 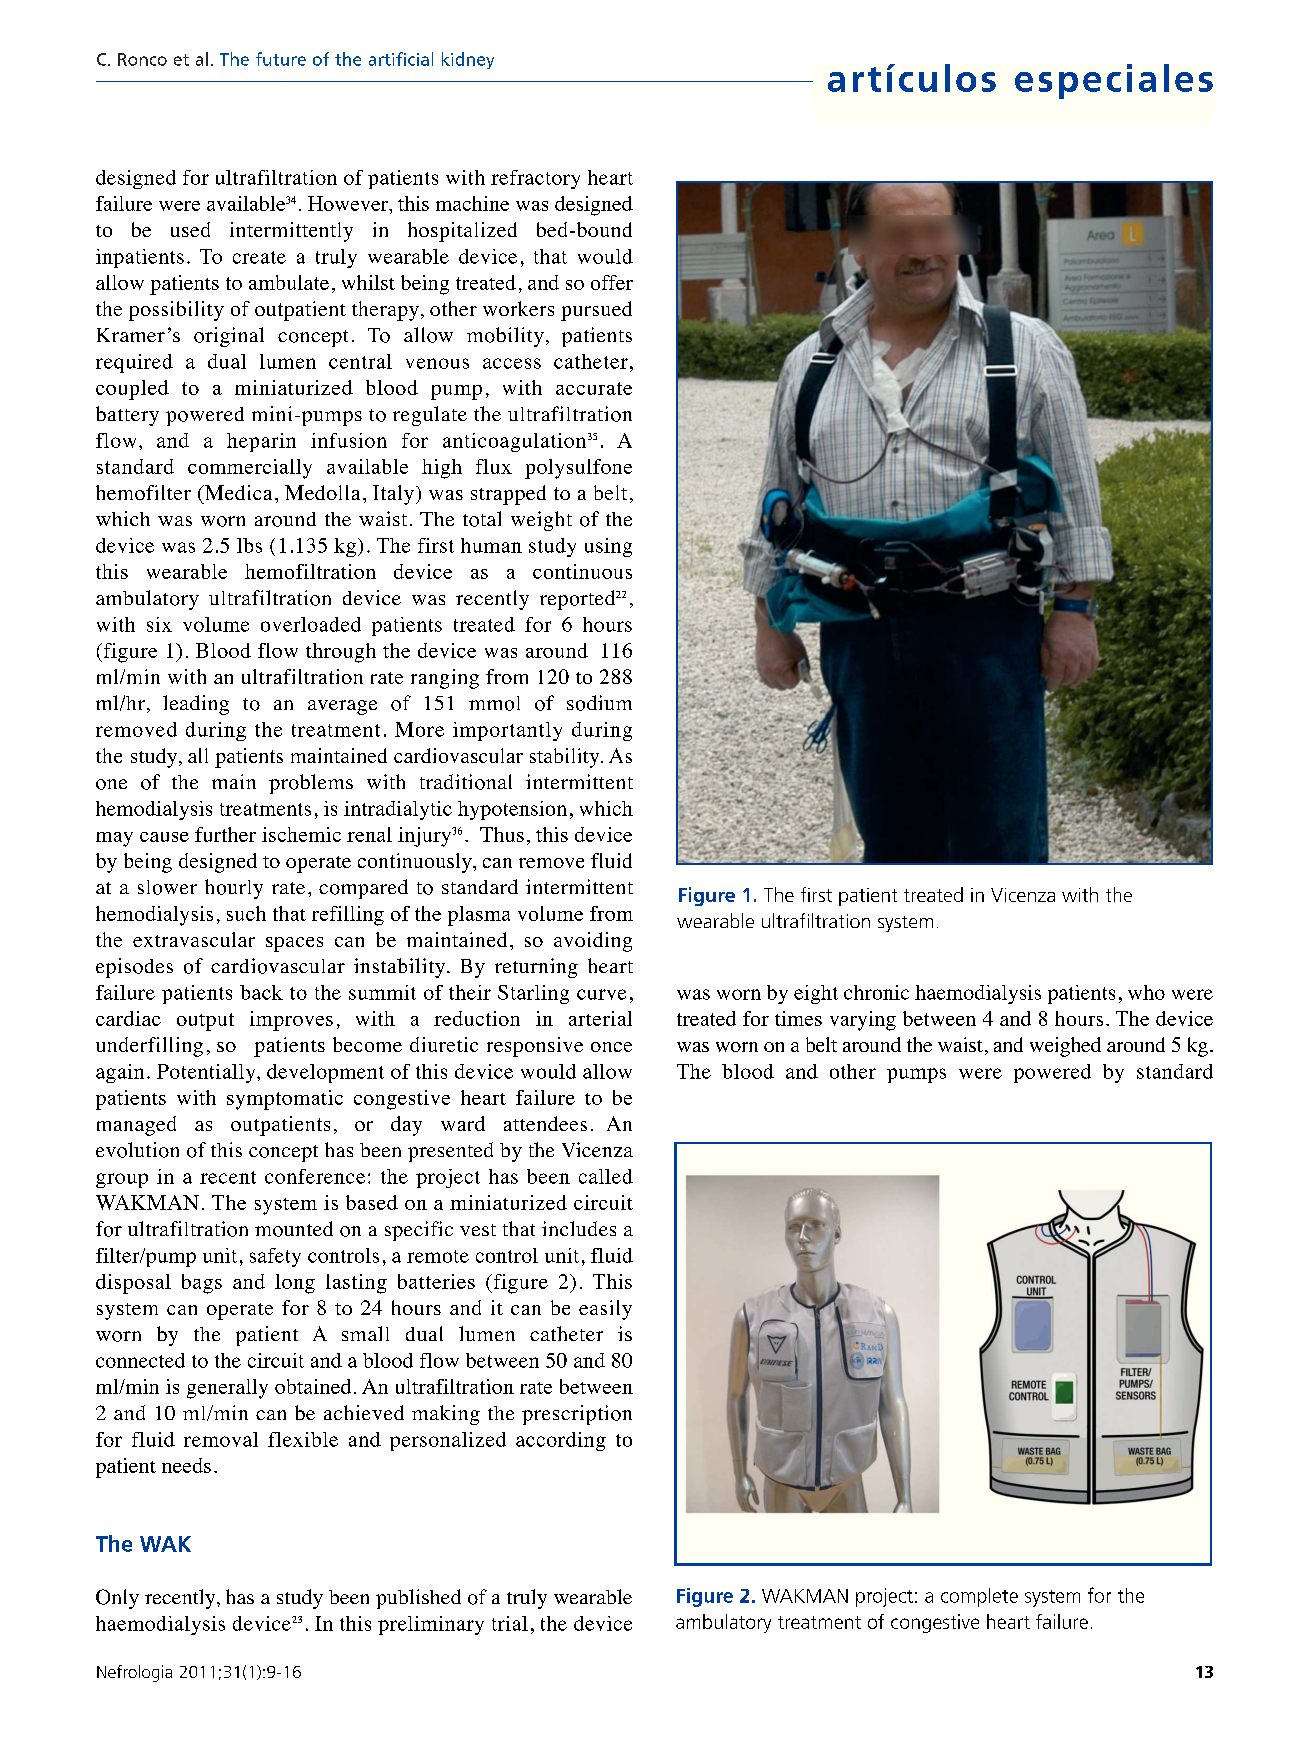 I want to click on trial, so click(x=510, y=1623).
